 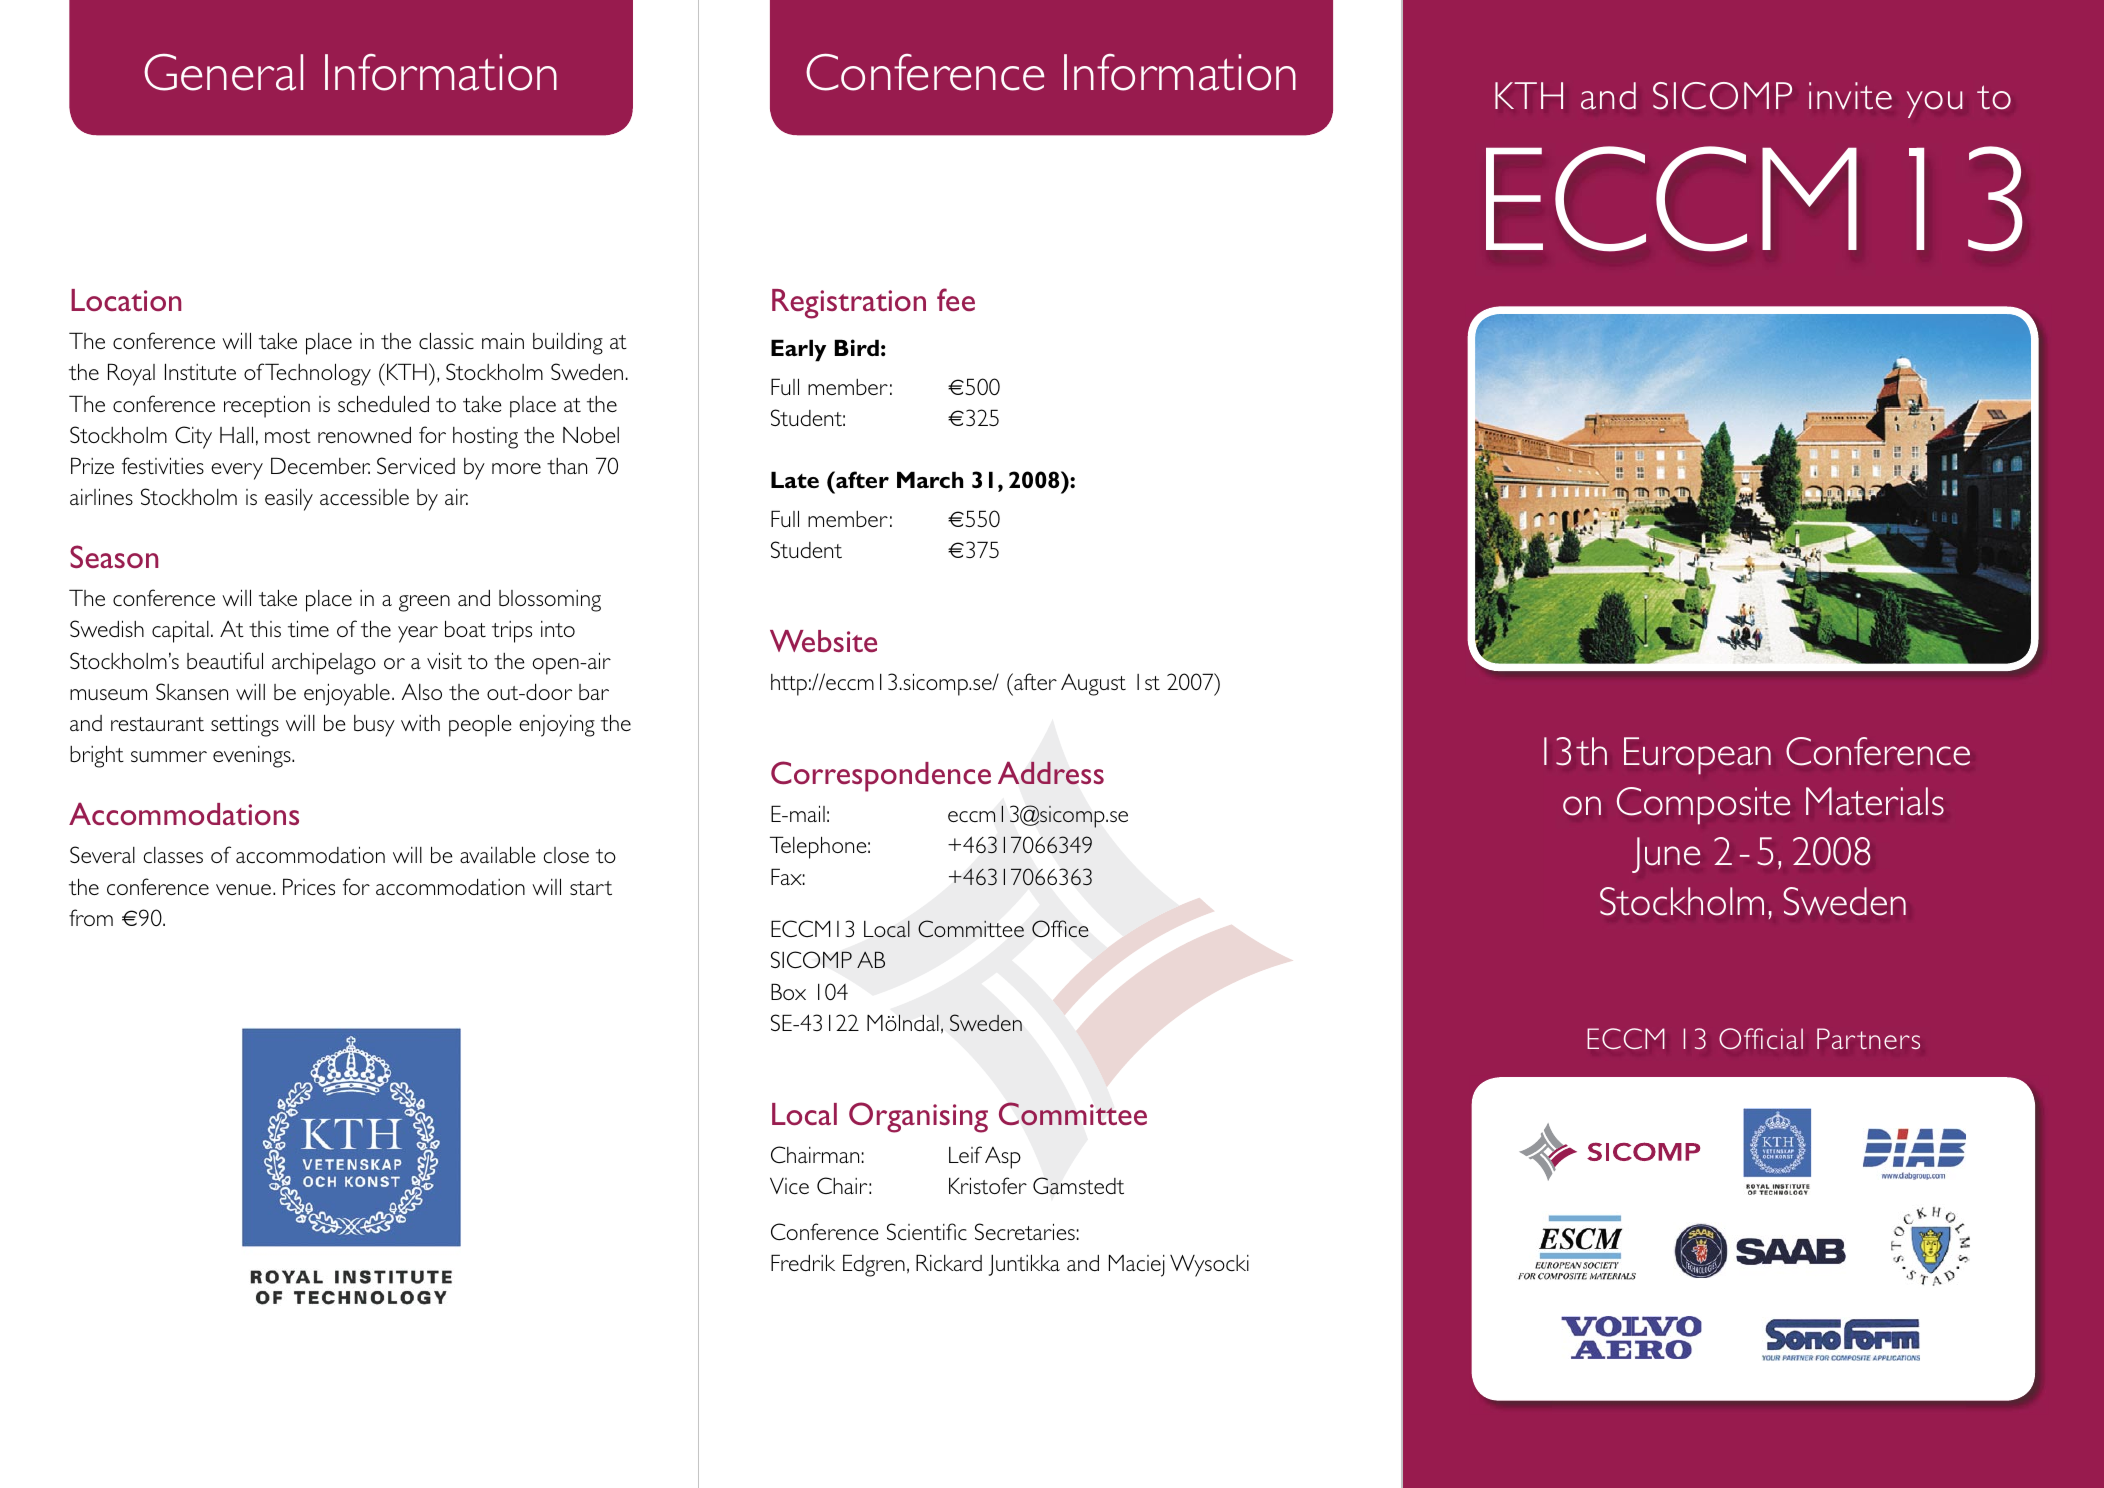 What do you see at coordinates (1850, 96) in the image?
I see `invite` at bounding box center [1850, 96].
